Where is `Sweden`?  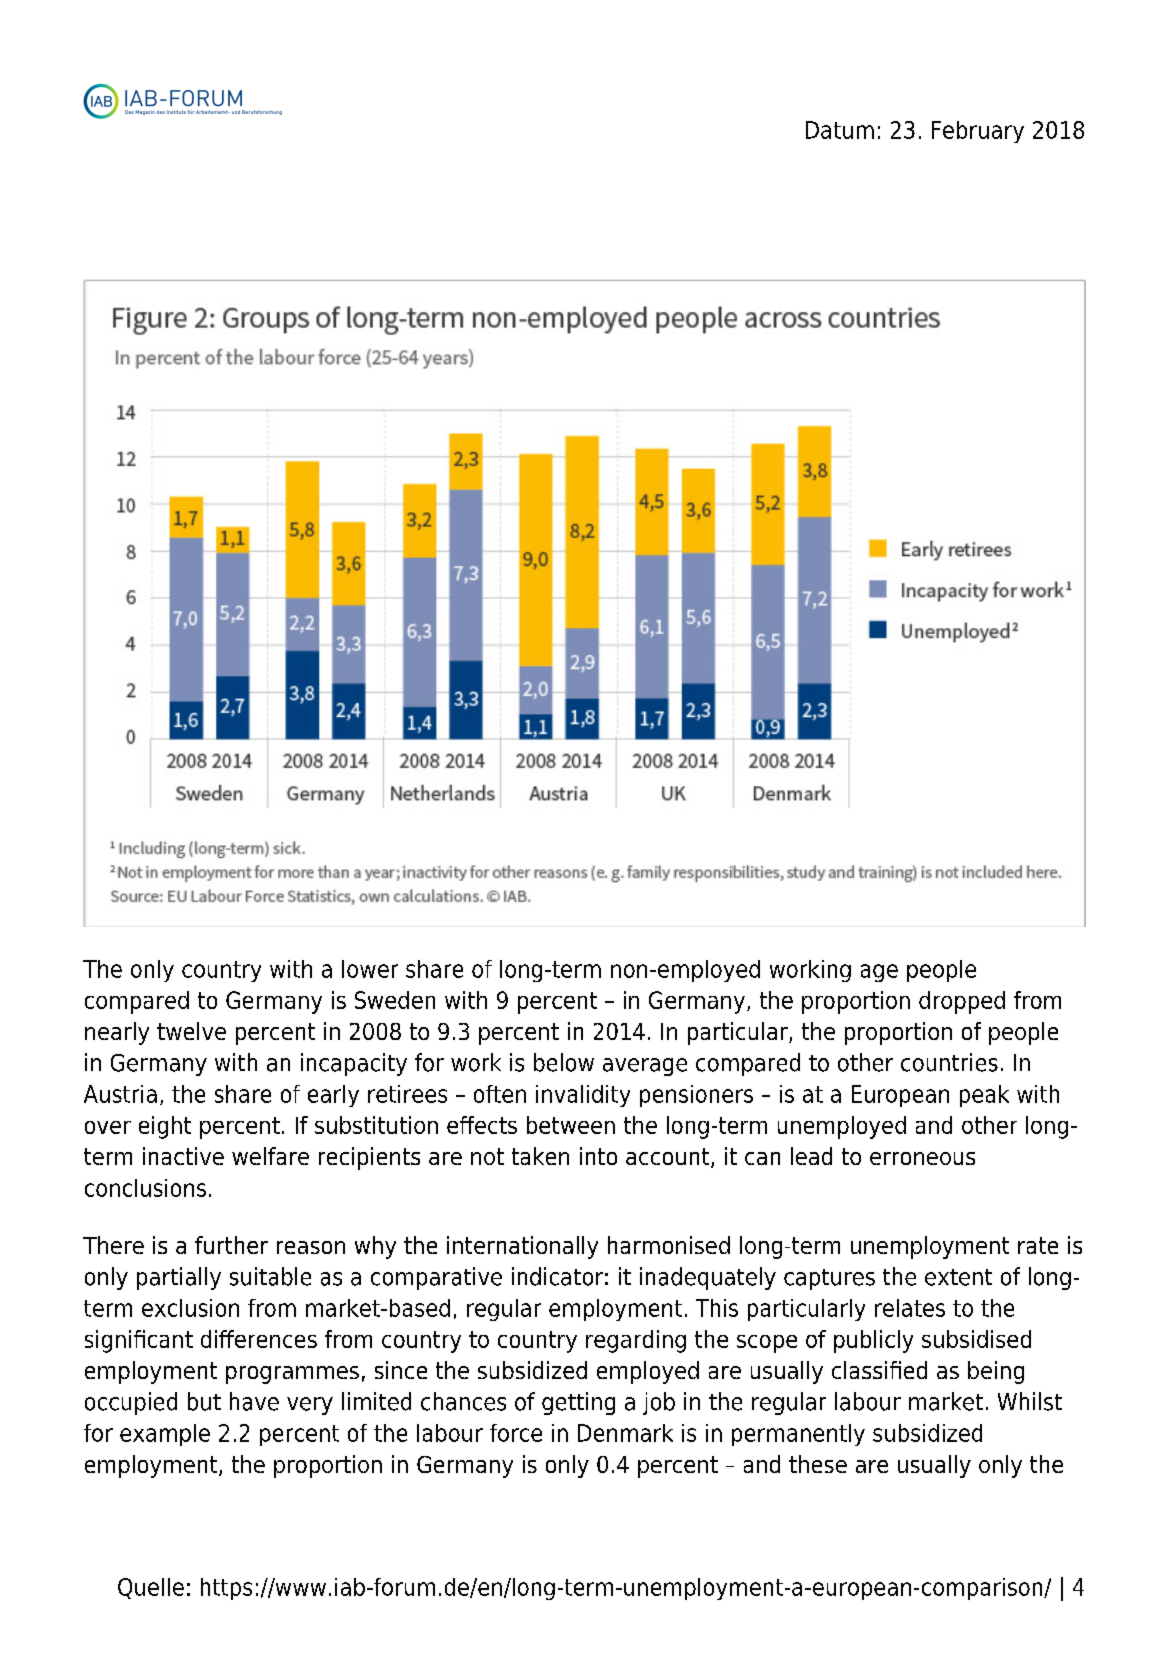
Sweden is located at coordinates (395, 1000).
